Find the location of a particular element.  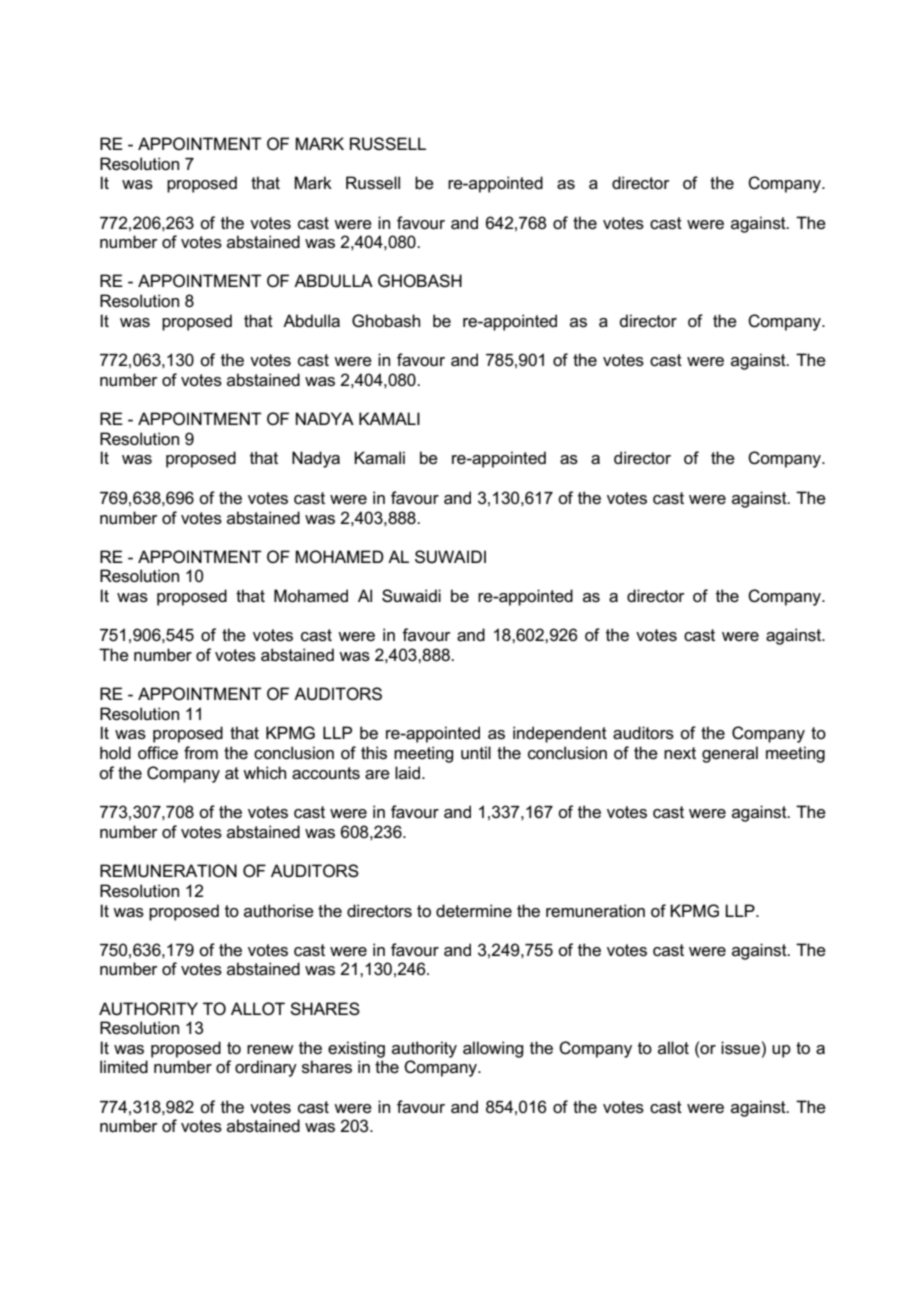

existing is located at coordinates (356, 1049).
